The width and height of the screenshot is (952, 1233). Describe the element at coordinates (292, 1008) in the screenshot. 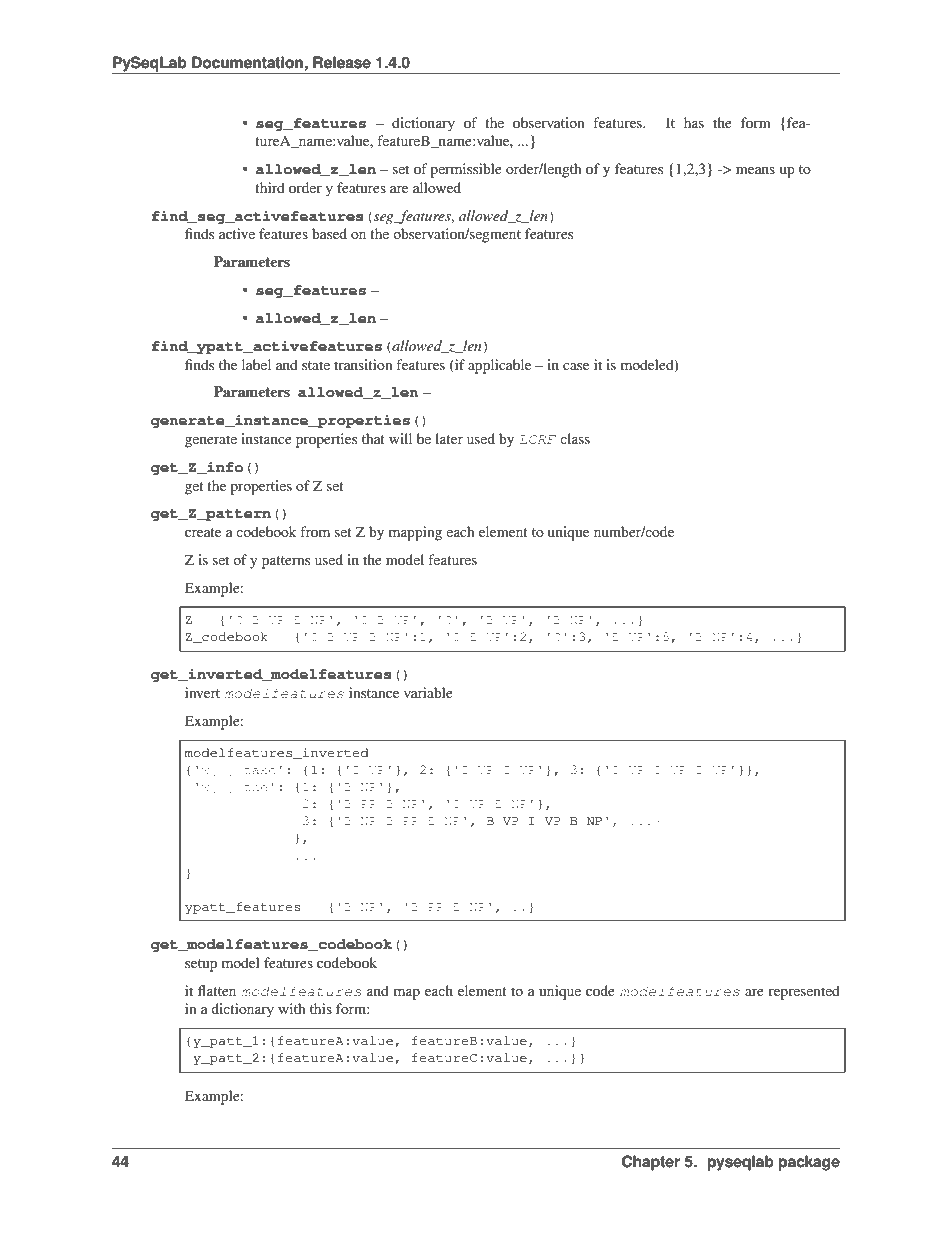

I see `with` at that location.
